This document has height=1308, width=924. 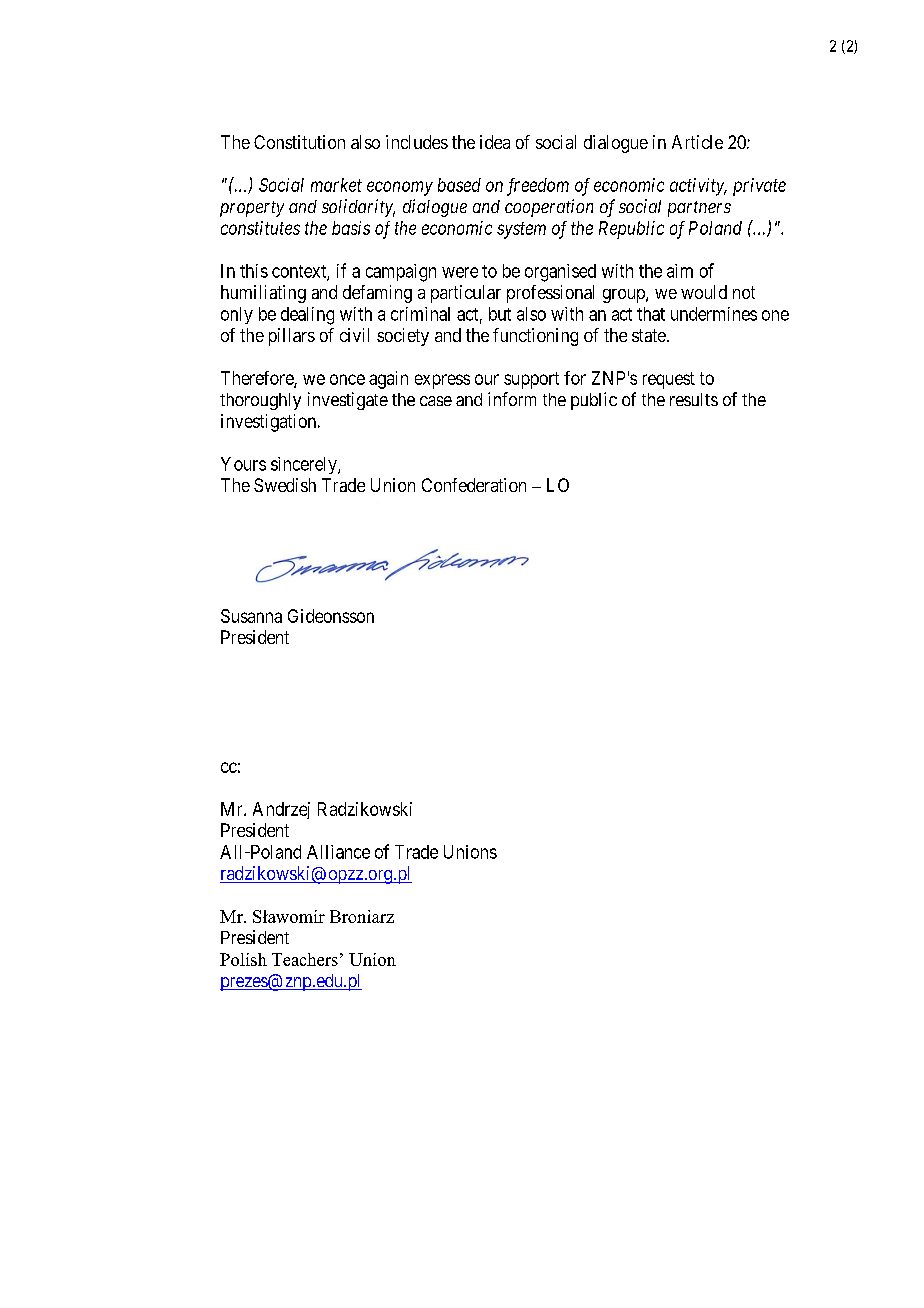 I want to click on pillars, so click(x=292, y=337).
